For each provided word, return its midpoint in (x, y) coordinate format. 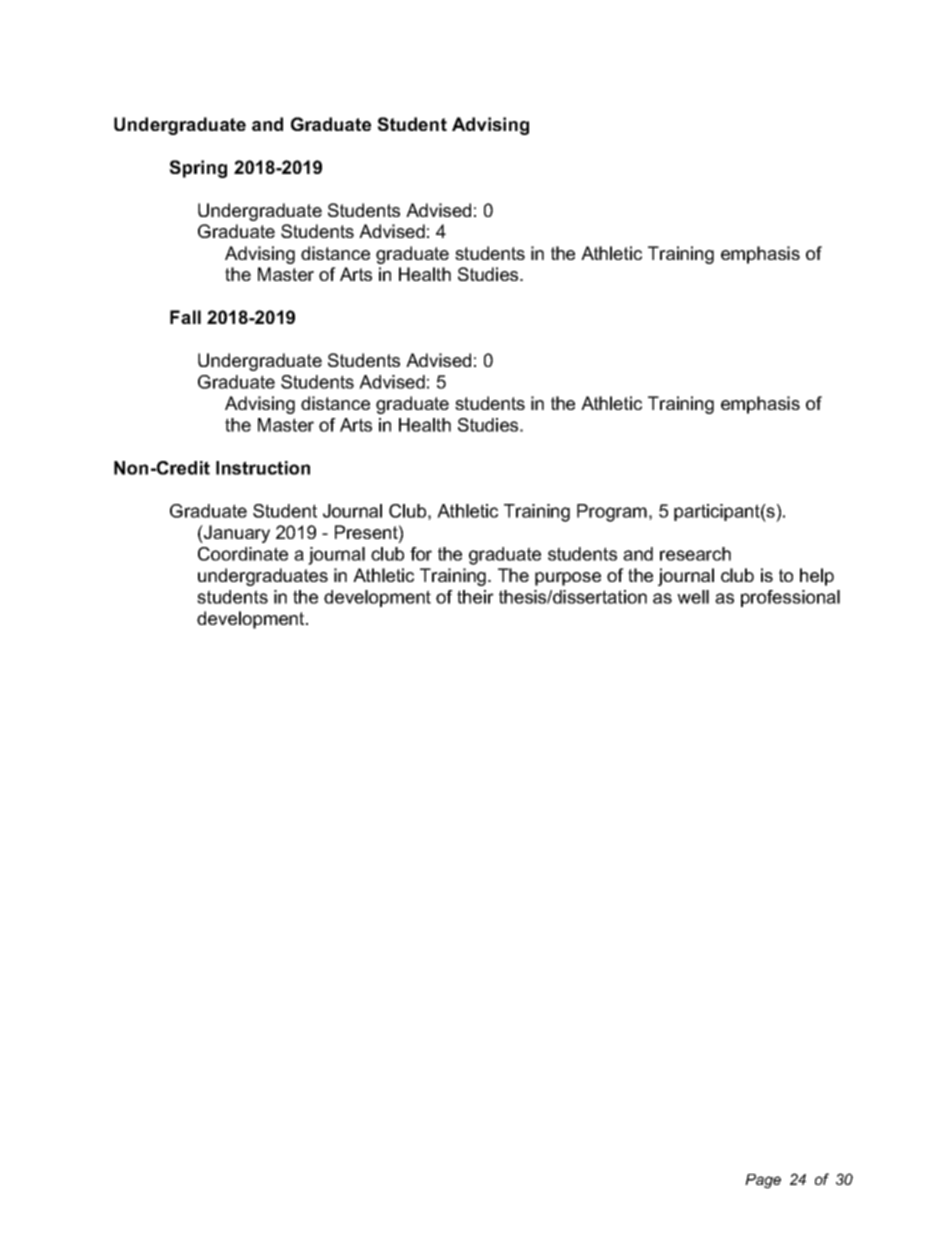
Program (612, 513)
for (421, 554)
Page (763, 1181)
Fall (185, 317)
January (236, 534)
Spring (198, 169)
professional (790, 598)
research (695, 554)
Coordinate (243, 554)
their (475, 597)
